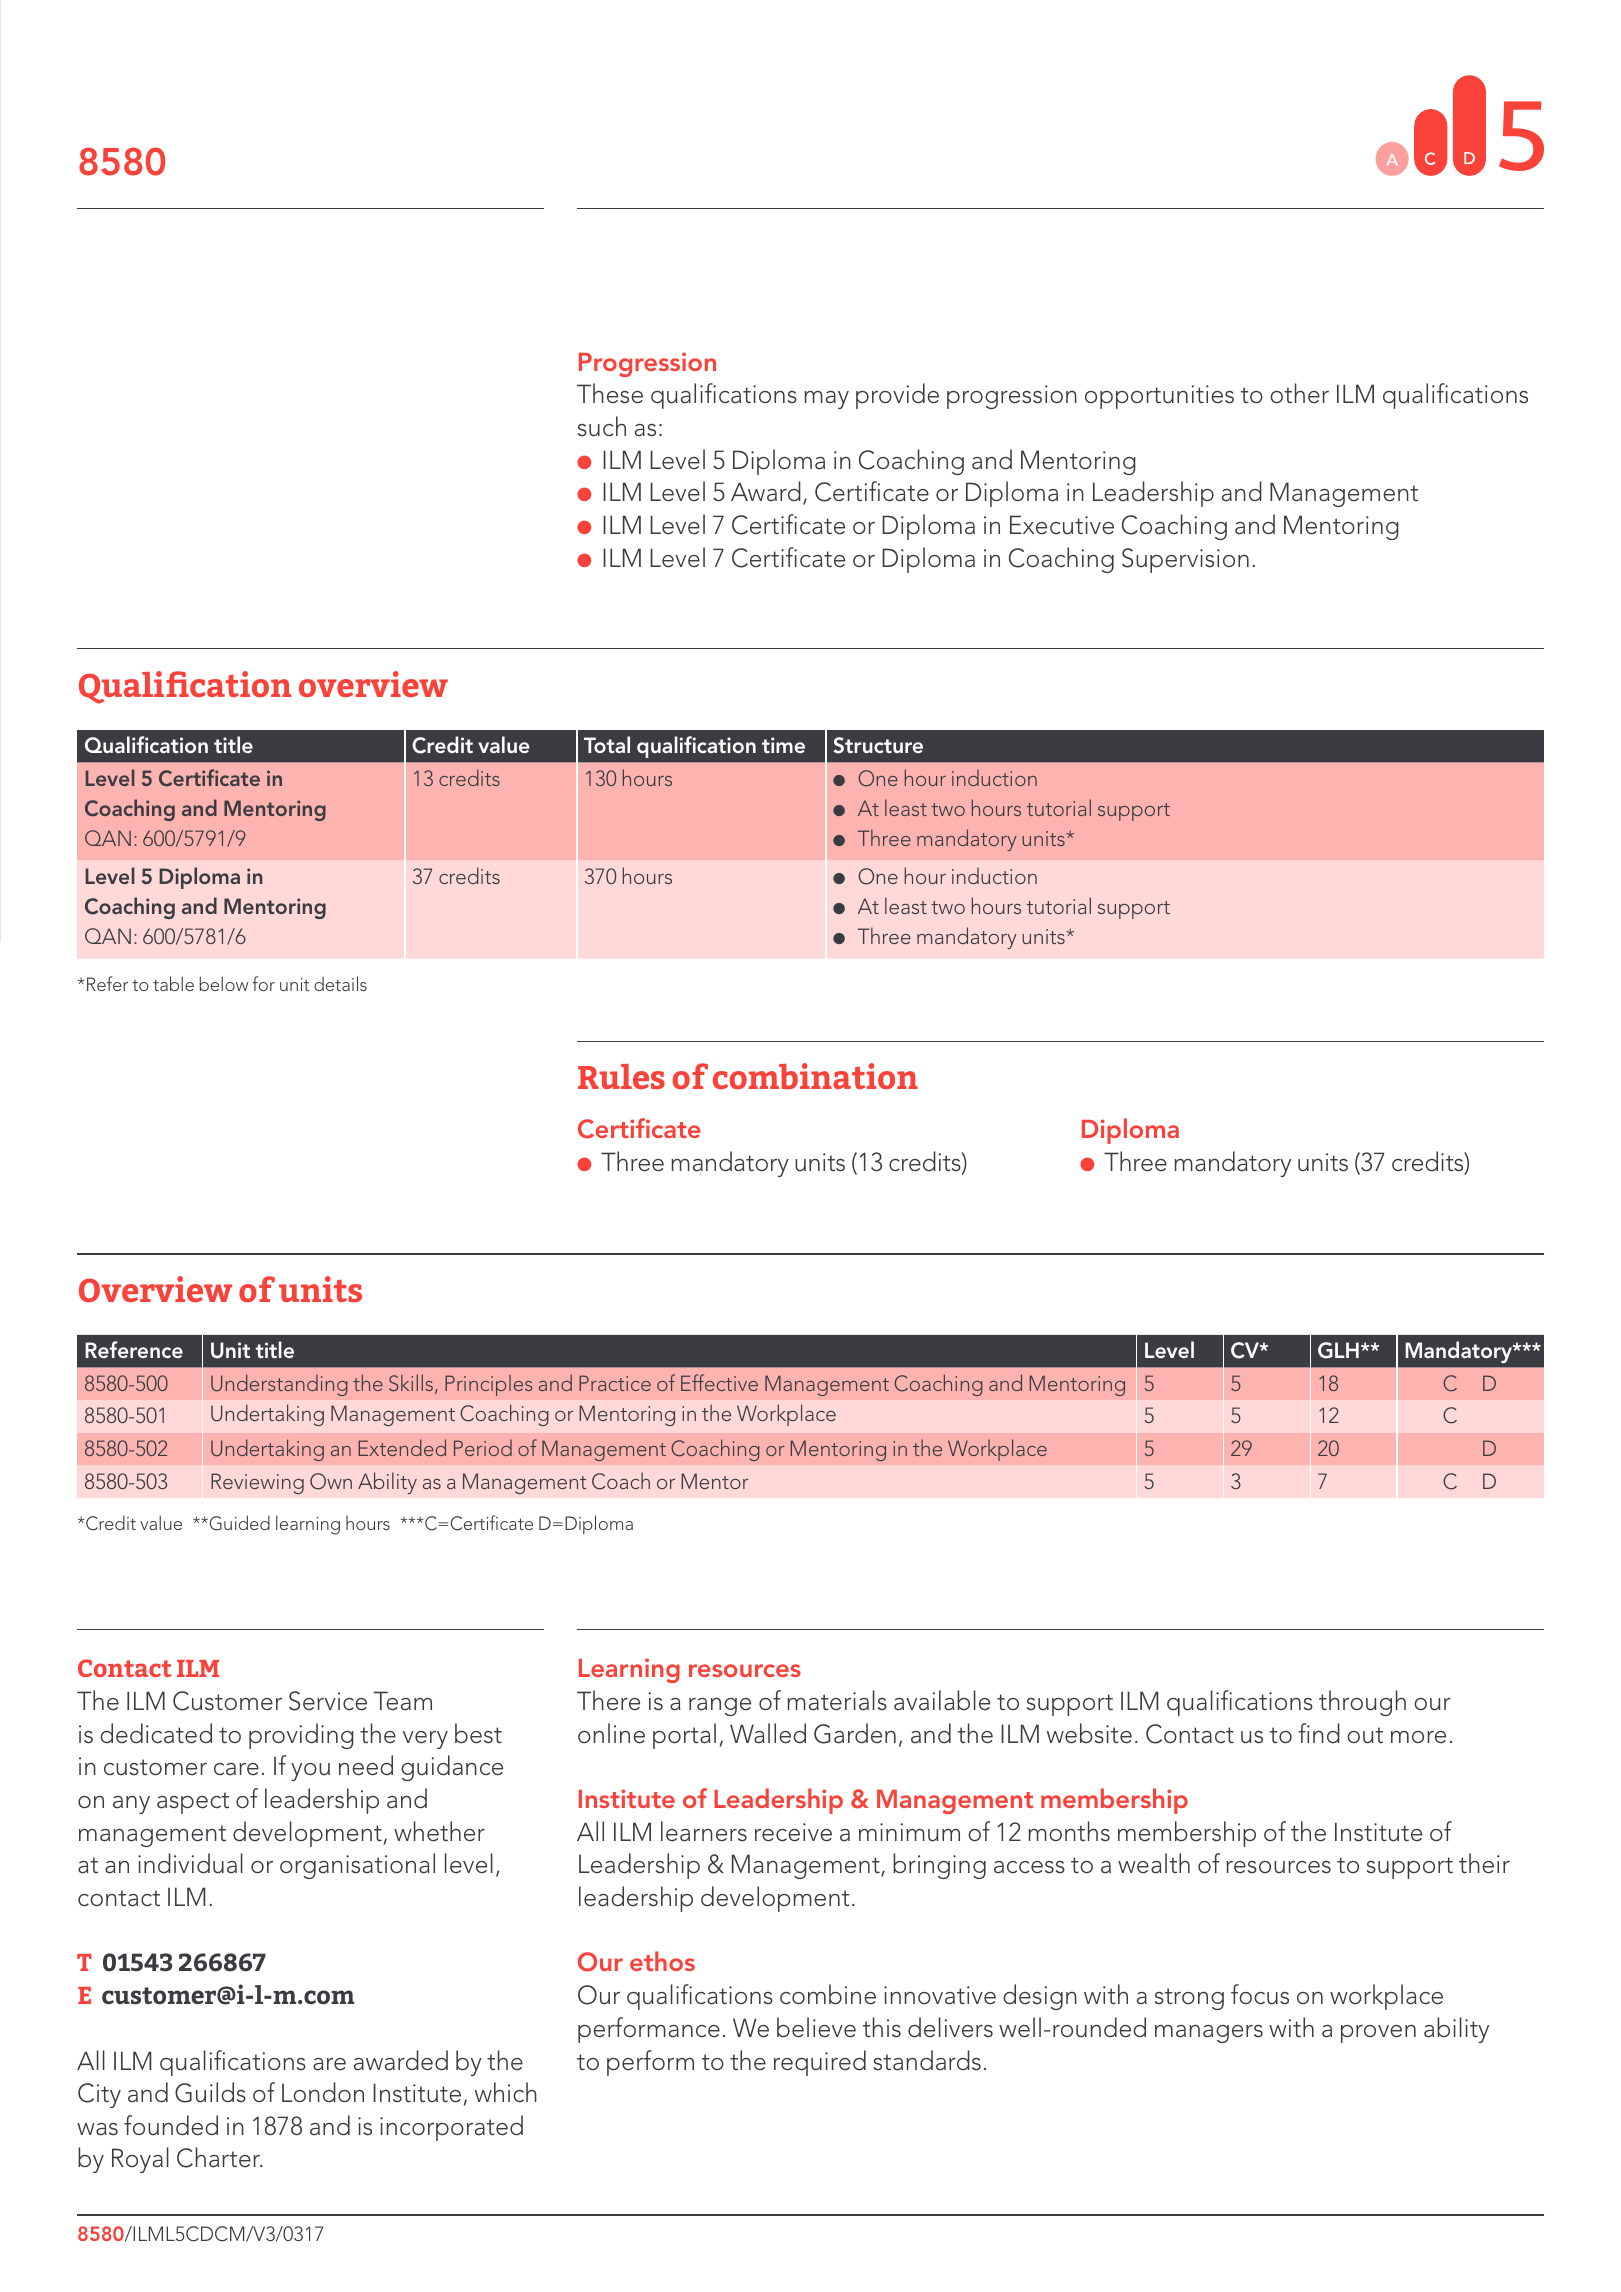 Image resolution: width=1621 pixels, height=2292 pixels. I want to click on other, so click(1299, 393).
